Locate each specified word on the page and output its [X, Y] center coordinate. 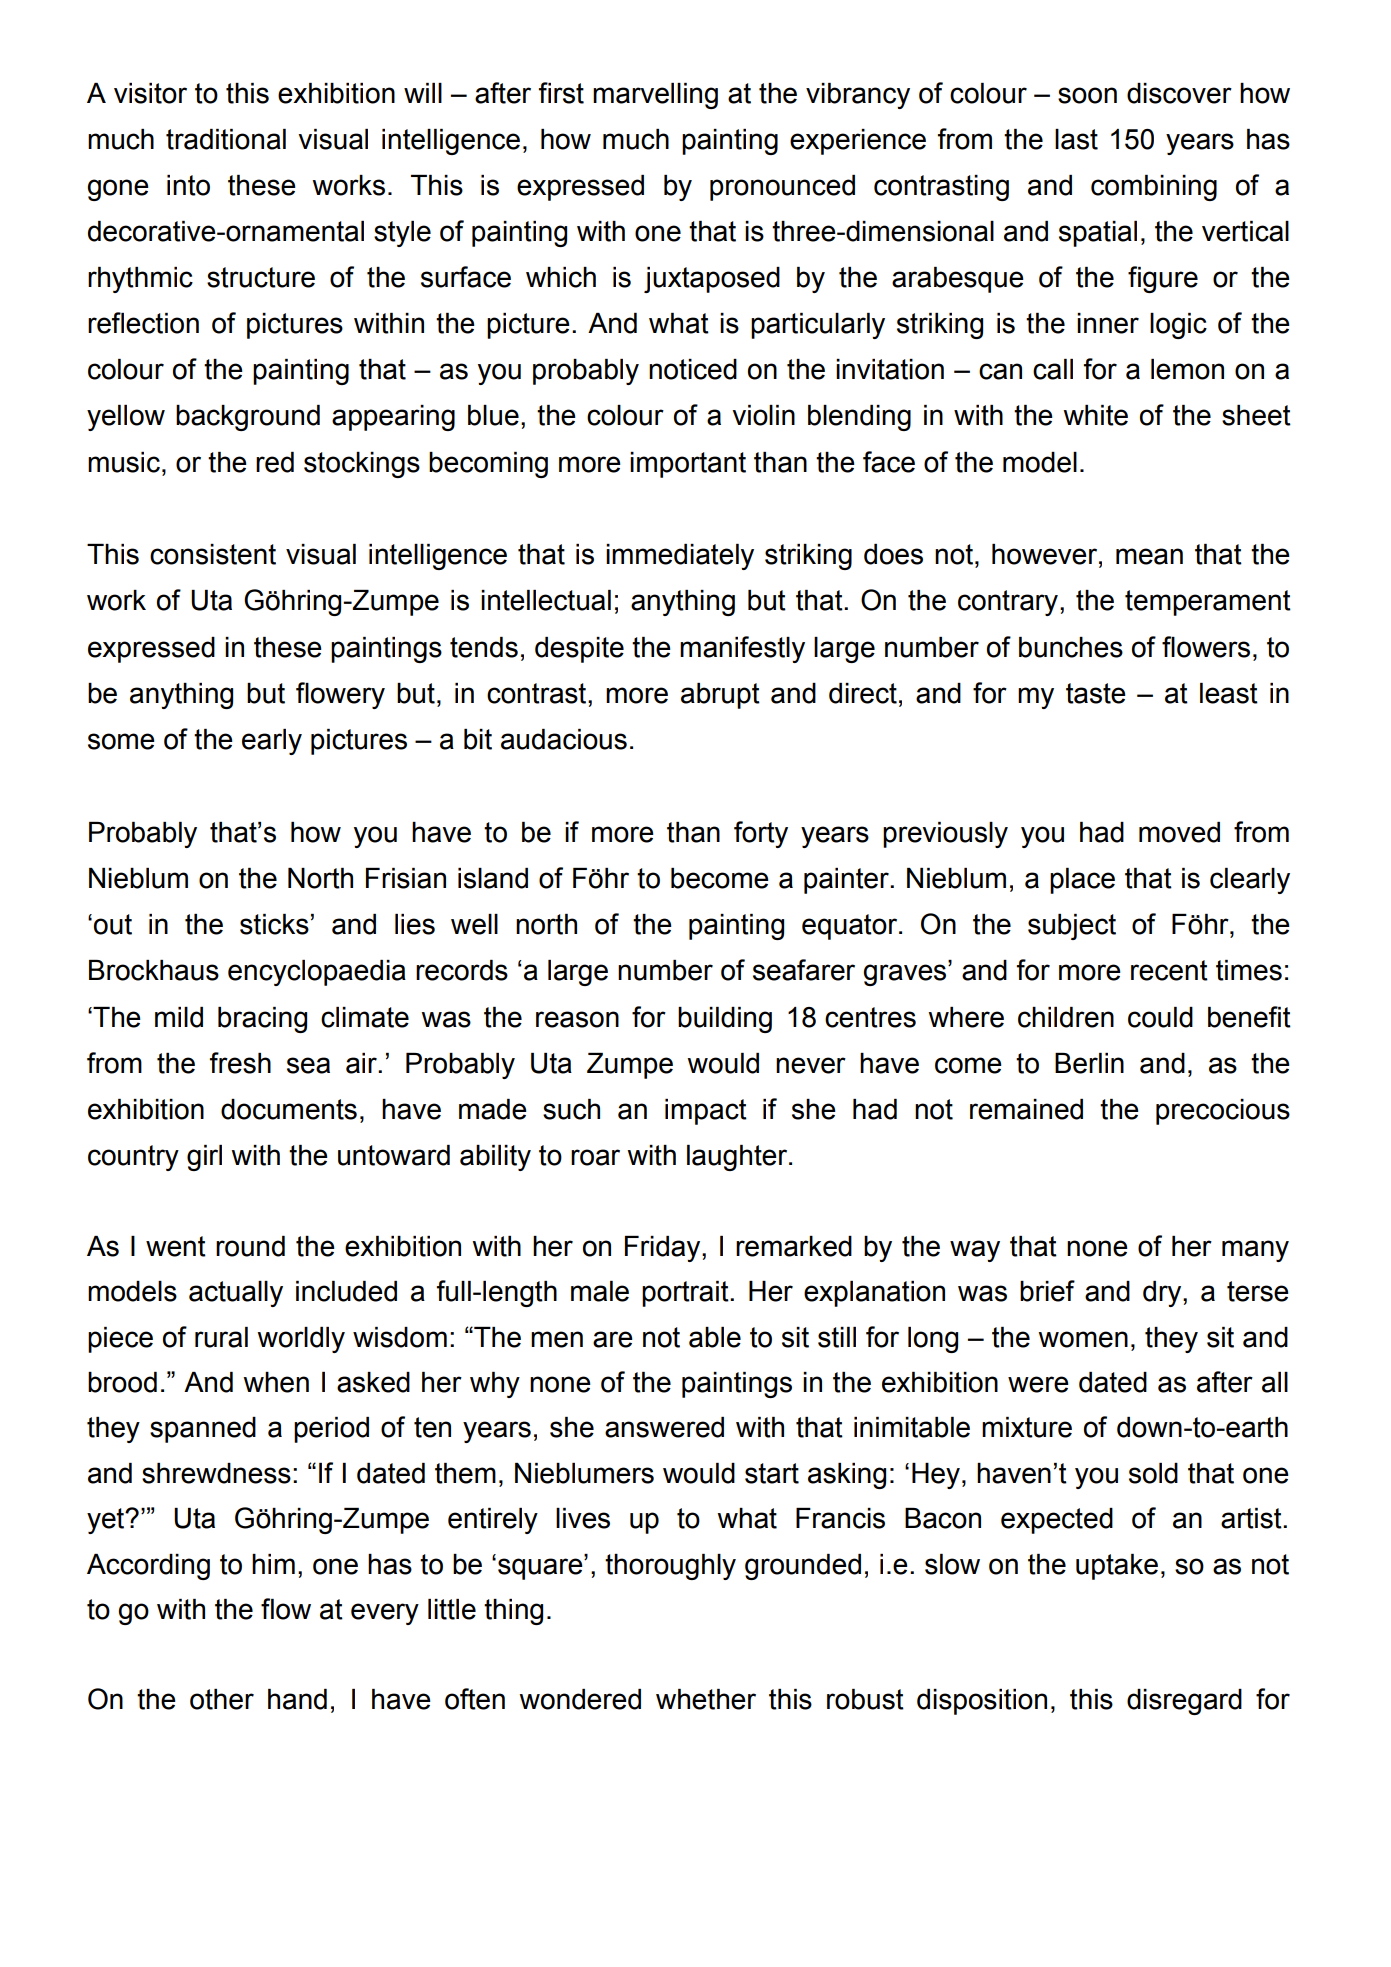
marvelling [655, 96]
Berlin [1089, 1063]
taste [1096, 693]
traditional [226, 139]
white [1095, 415]
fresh [240, 1063]
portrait [686, 1294]
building [725, 1020]
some [121, 741]
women [1083, 1339]
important [688, 465]
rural [221, 1337]
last [1076, 139]
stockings [362, 465]
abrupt [720, 696]
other [222, 1699]
